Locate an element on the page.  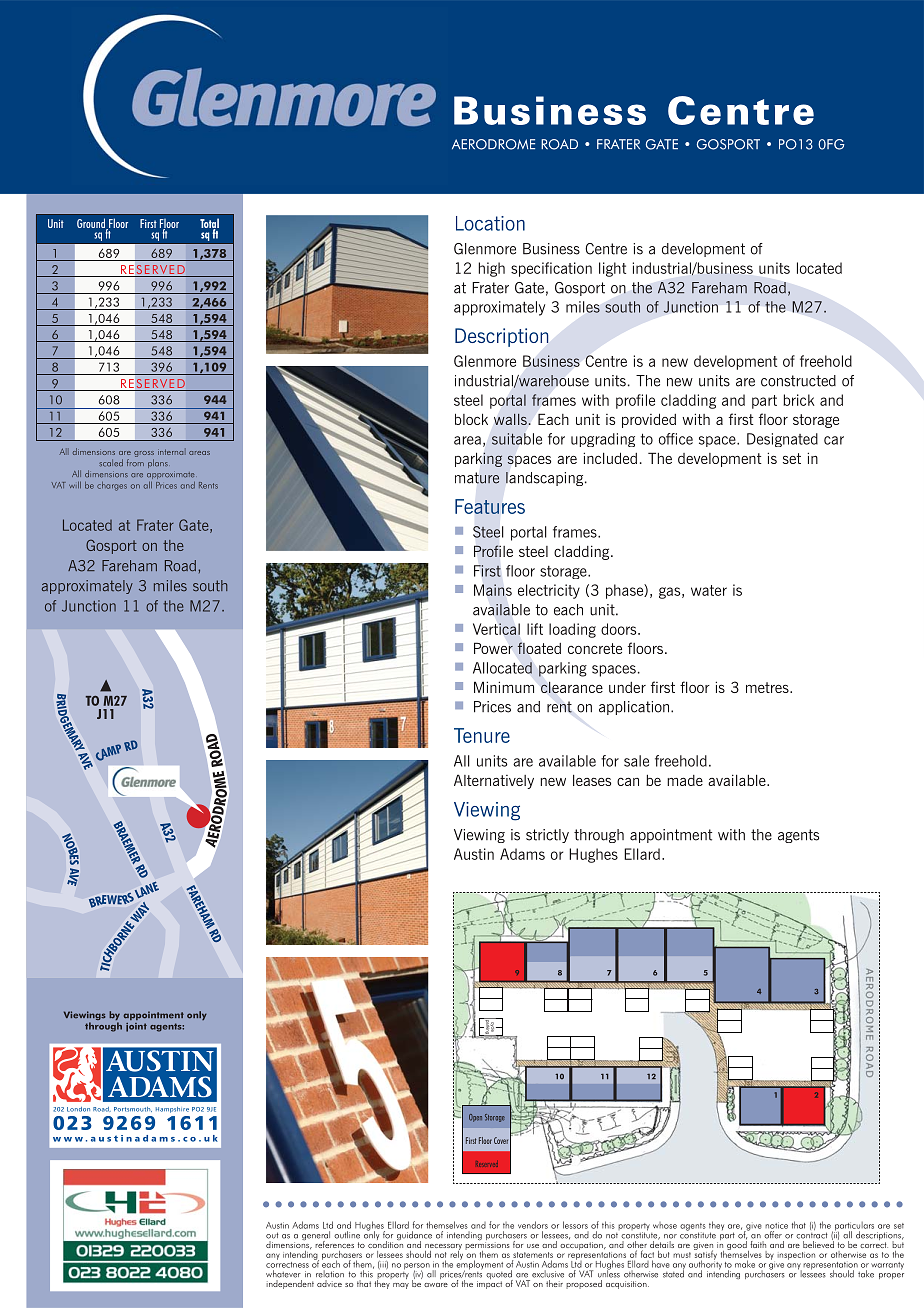
high is located at coordinates (492, 269).
